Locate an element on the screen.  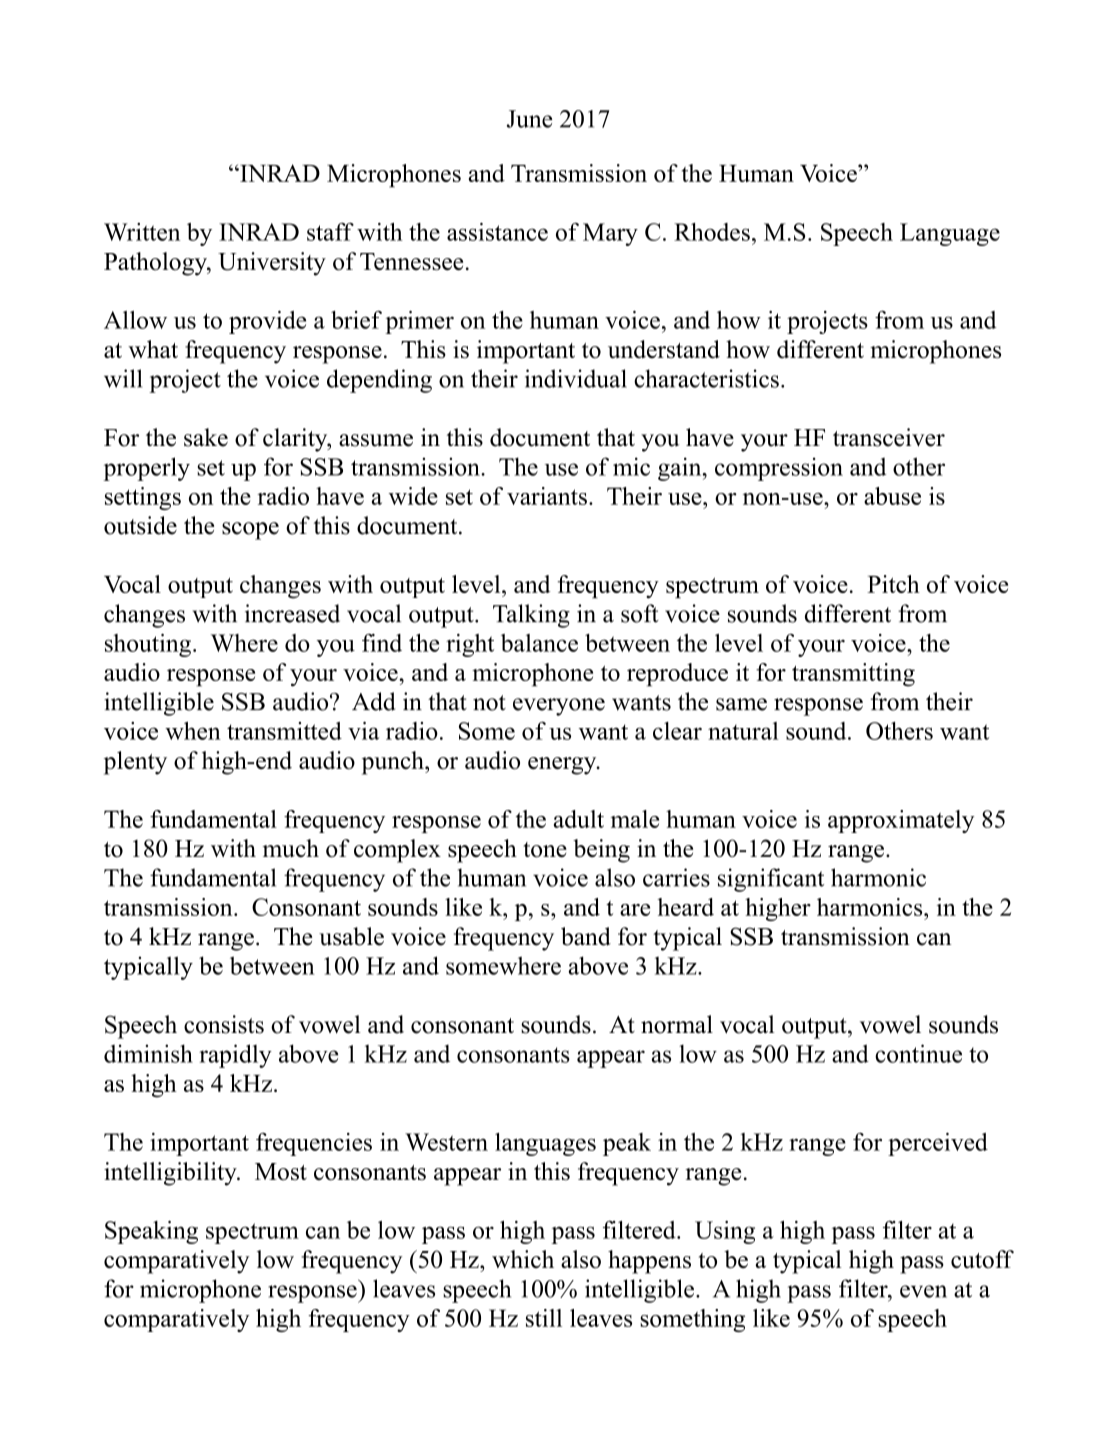
Pitch is located at coordinates (893, 584).
